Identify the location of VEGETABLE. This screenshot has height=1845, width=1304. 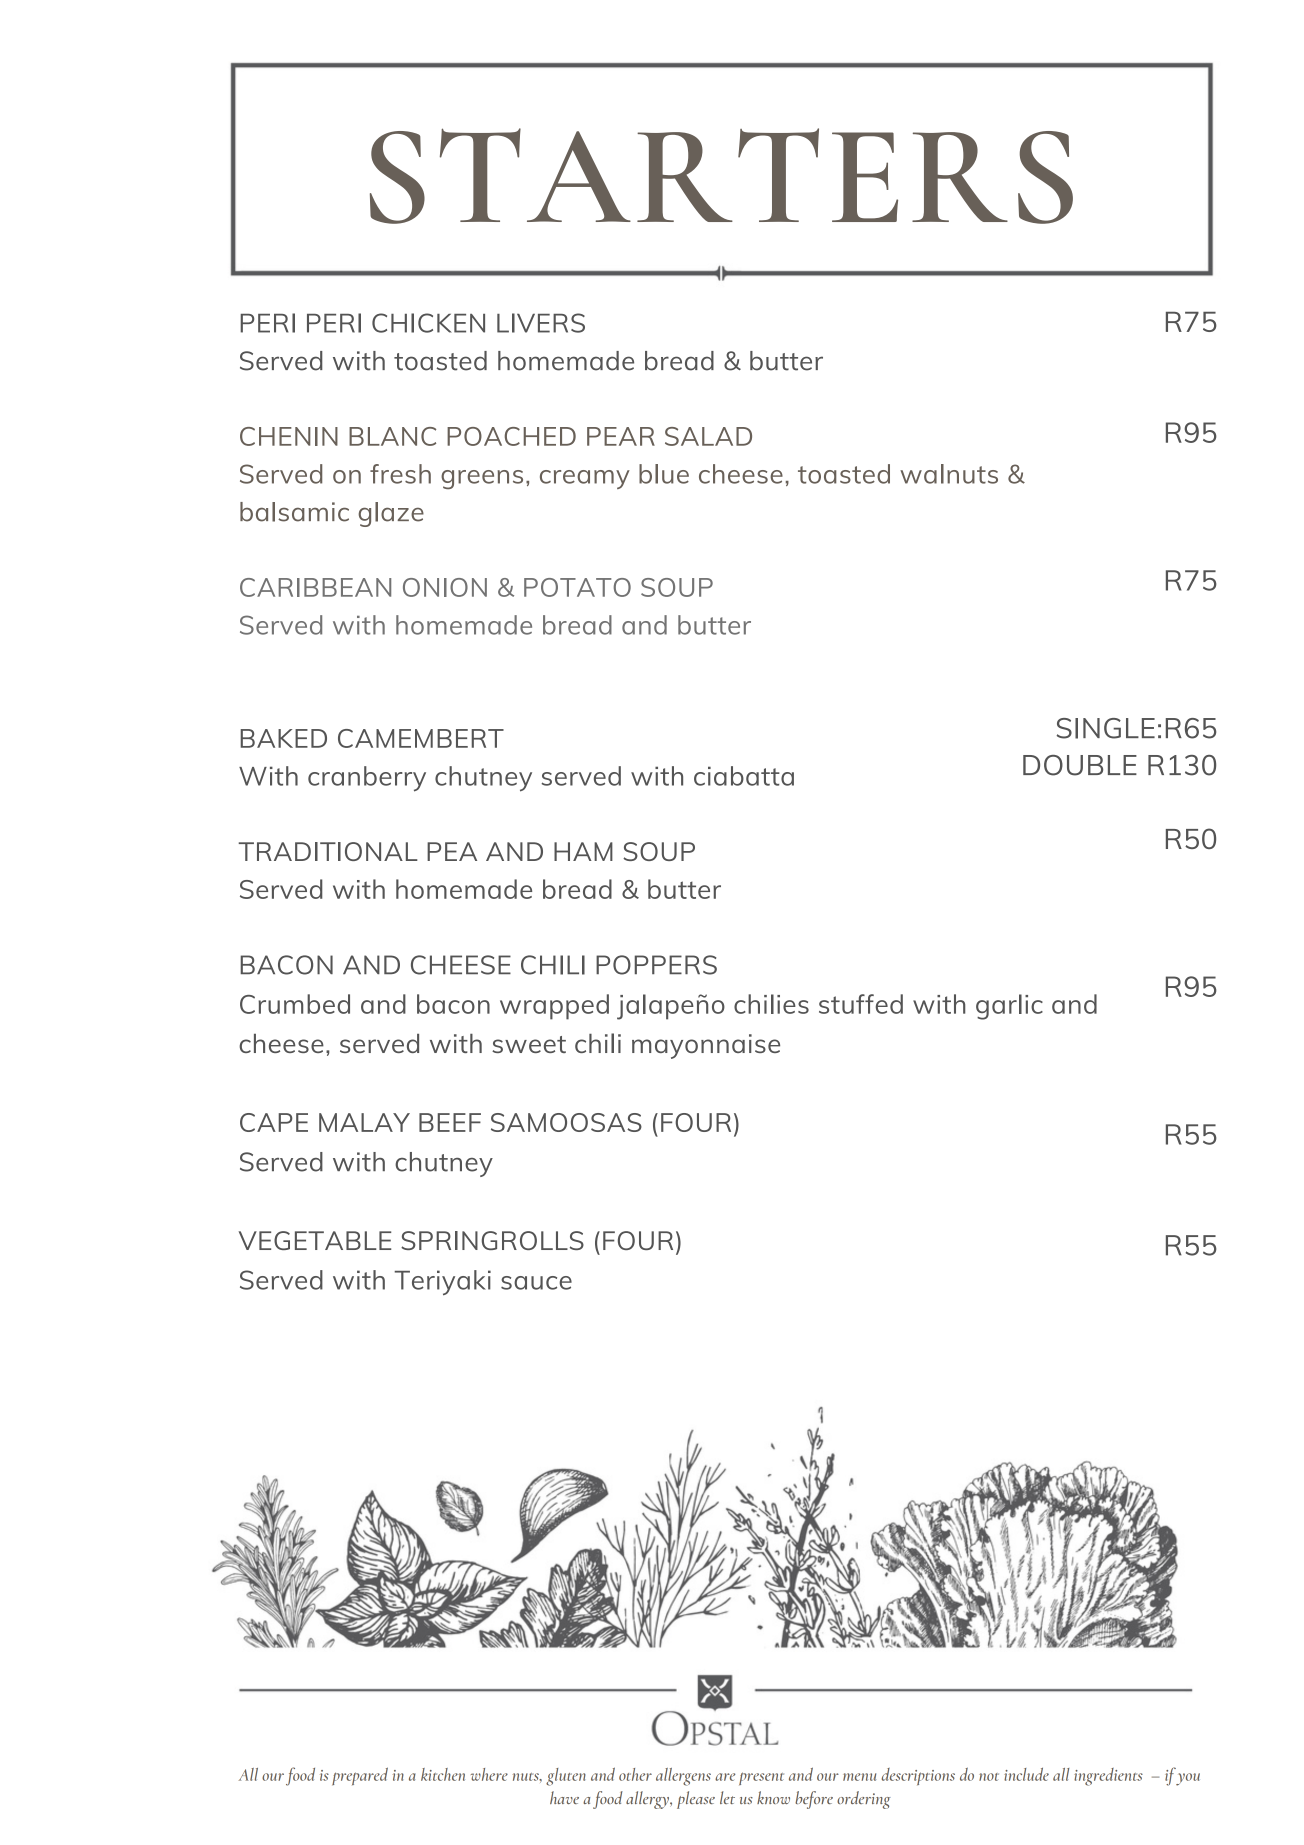
(315, 1240).
